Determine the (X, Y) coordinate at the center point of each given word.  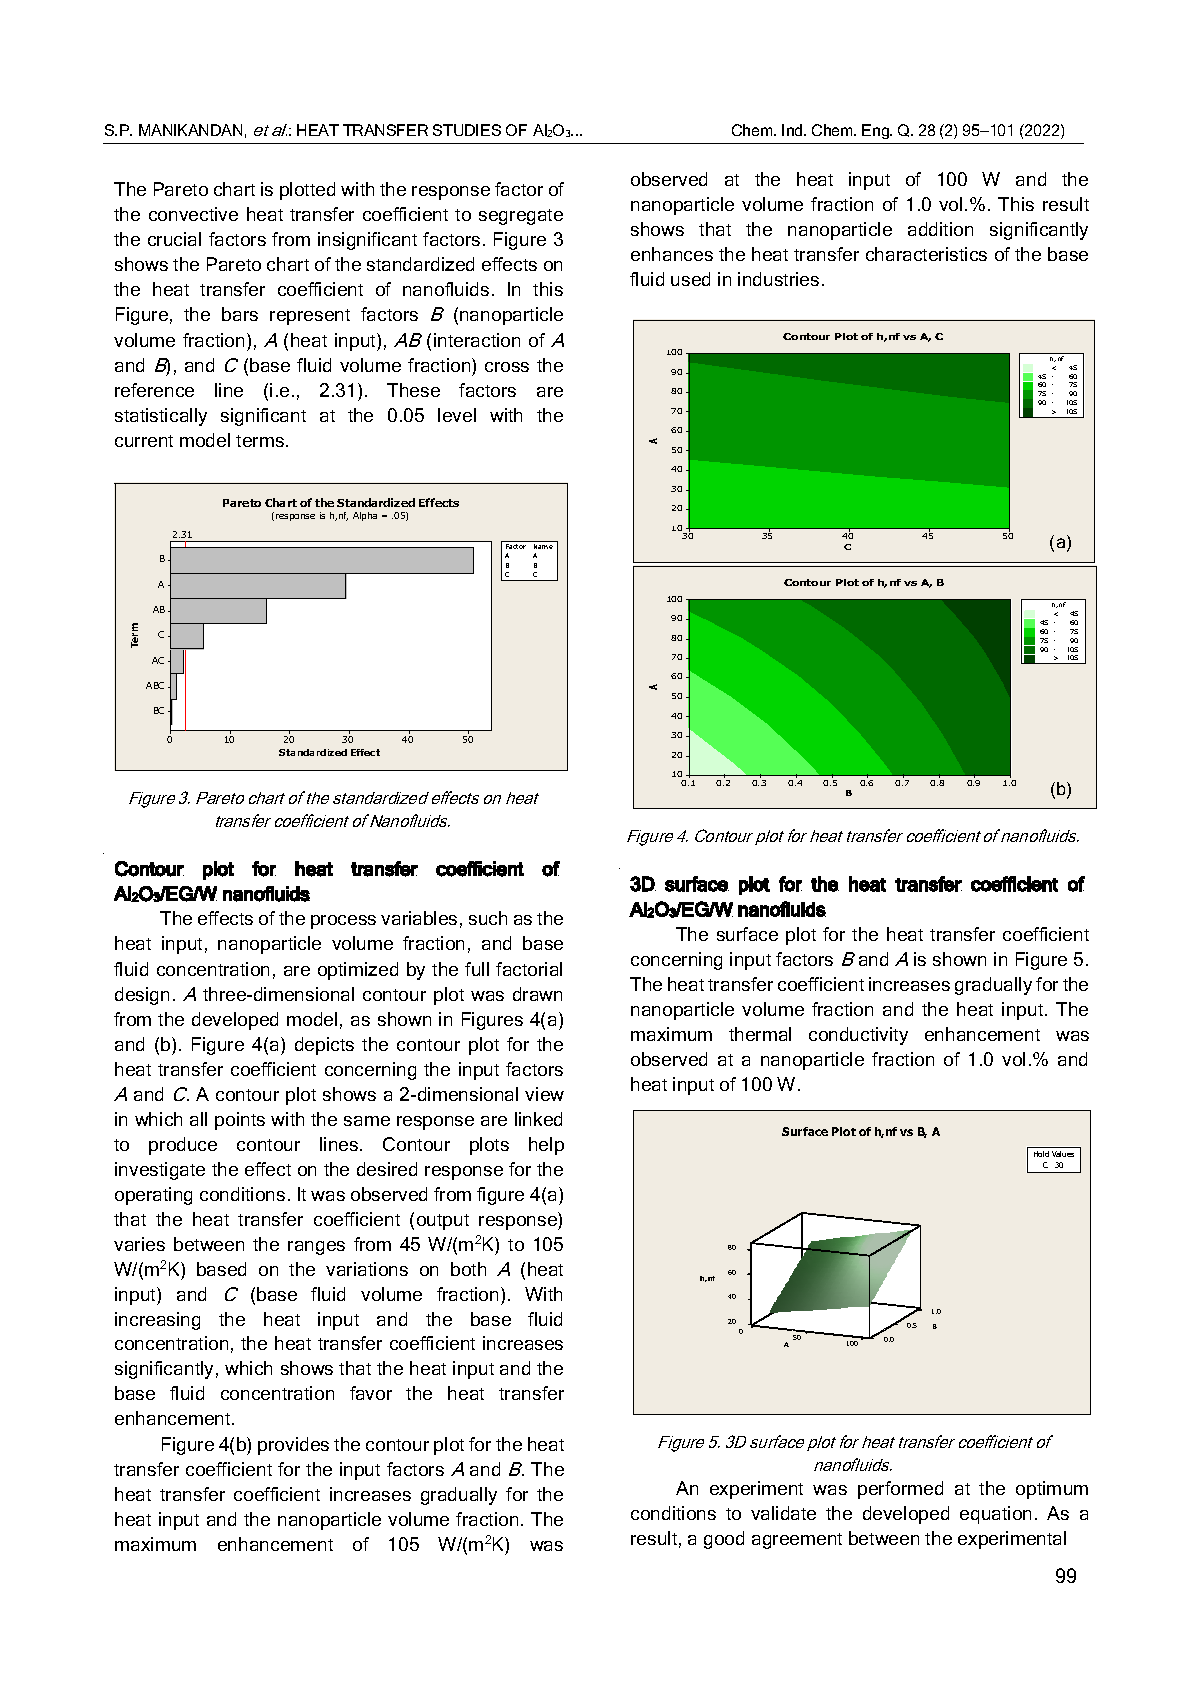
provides (293, 1446)
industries (778, 279)
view (544, 1094)
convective (193, 214)
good (724, 1540)
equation (995, 1515)
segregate (521, 217)
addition (940, 229)
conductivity (858, 1036)
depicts (324, 1046)
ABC (155, 685)
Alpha (365, 516)
